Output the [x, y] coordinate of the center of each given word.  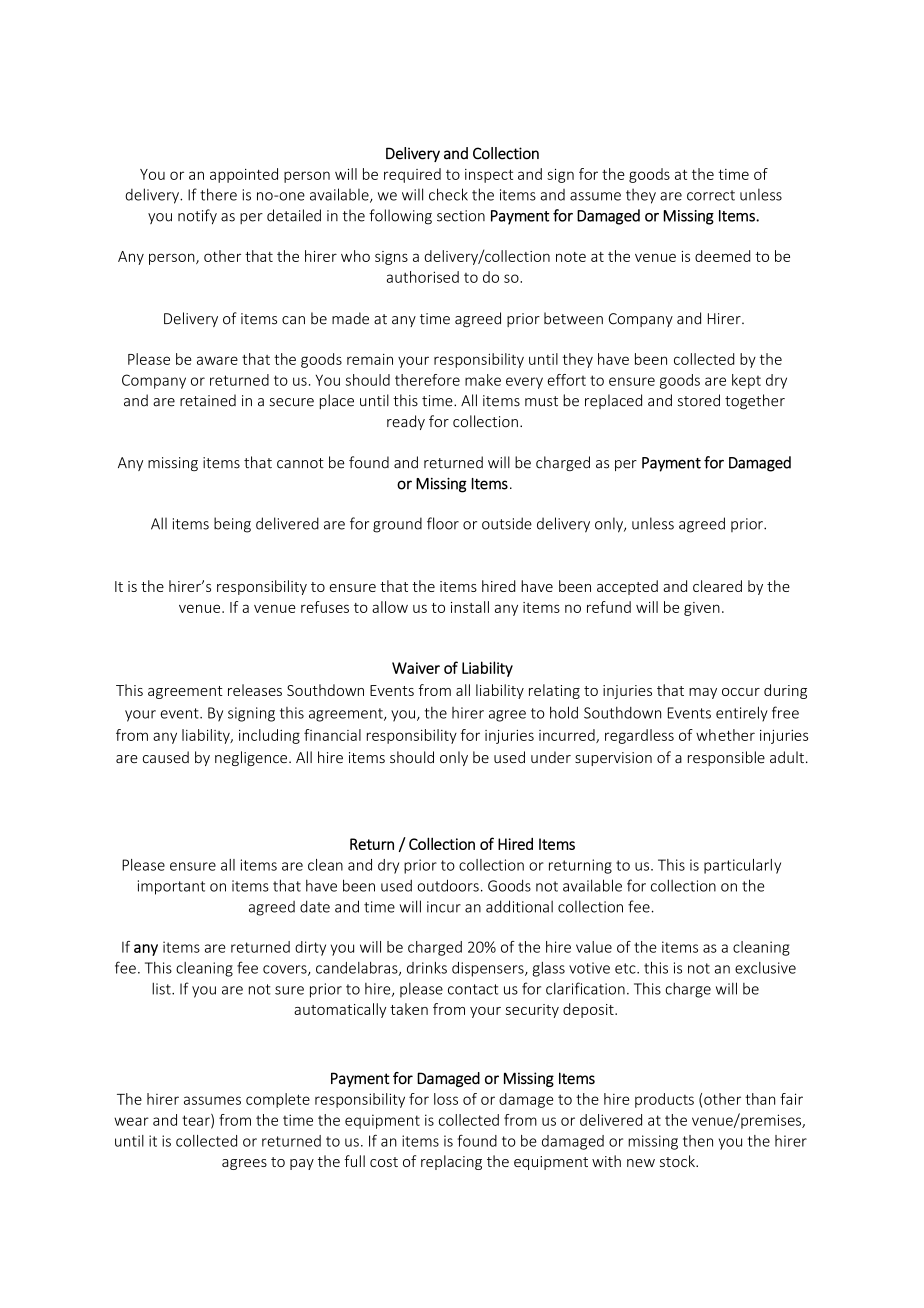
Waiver [416, 668]
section [461, 216]
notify [197, 216]
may [703, 693]
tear [197, 1121]
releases [255, 690]
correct [711, 195]
